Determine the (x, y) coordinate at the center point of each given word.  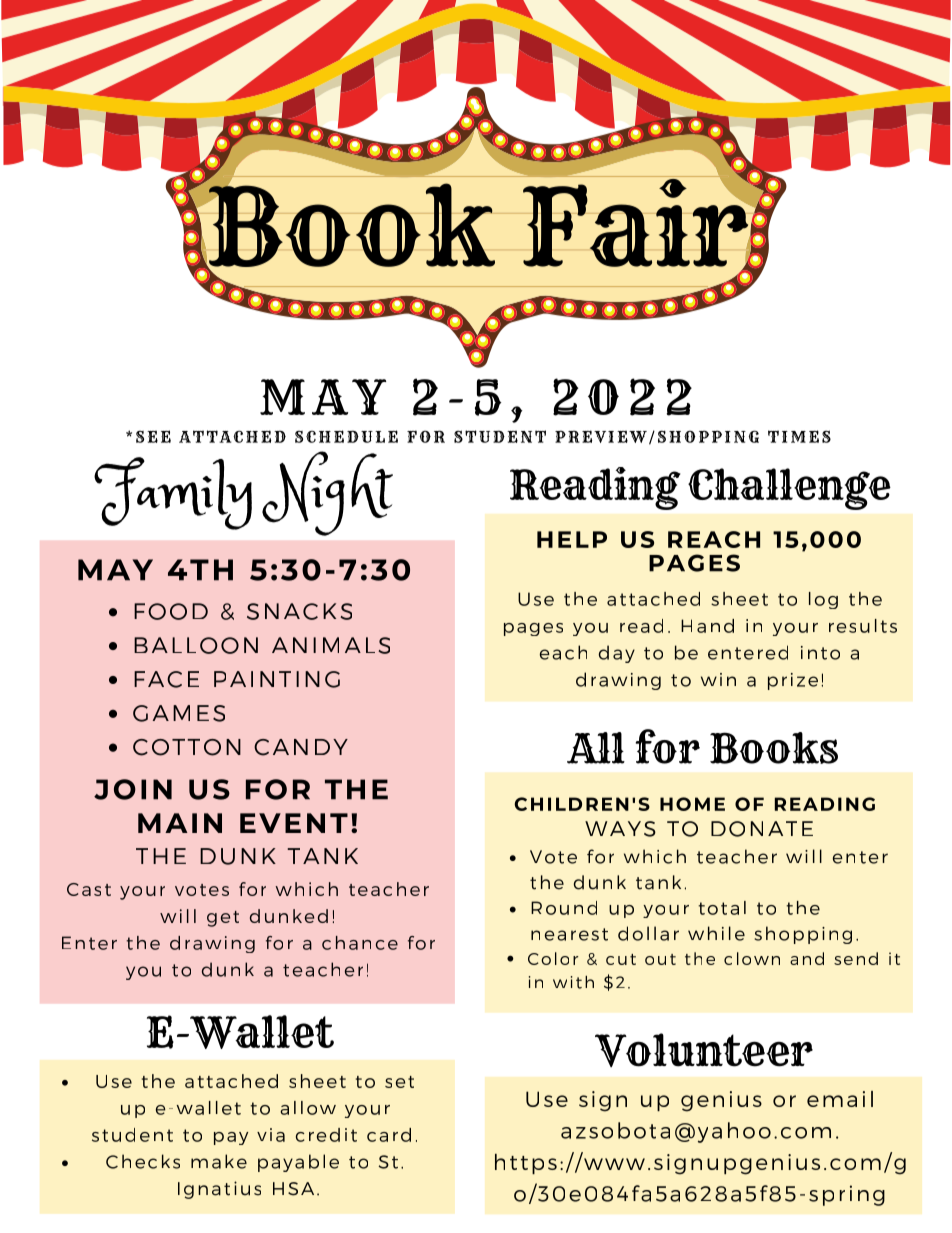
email (840, 1099)
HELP (572, 539)
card (389, 1135)
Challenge (789, 489)
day (617, 654)
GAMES (179, 713)
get (223, 919)
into (820, 653)
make (219, 1161)
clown (752, 958)
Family (173, 493)
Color (553, 958)
